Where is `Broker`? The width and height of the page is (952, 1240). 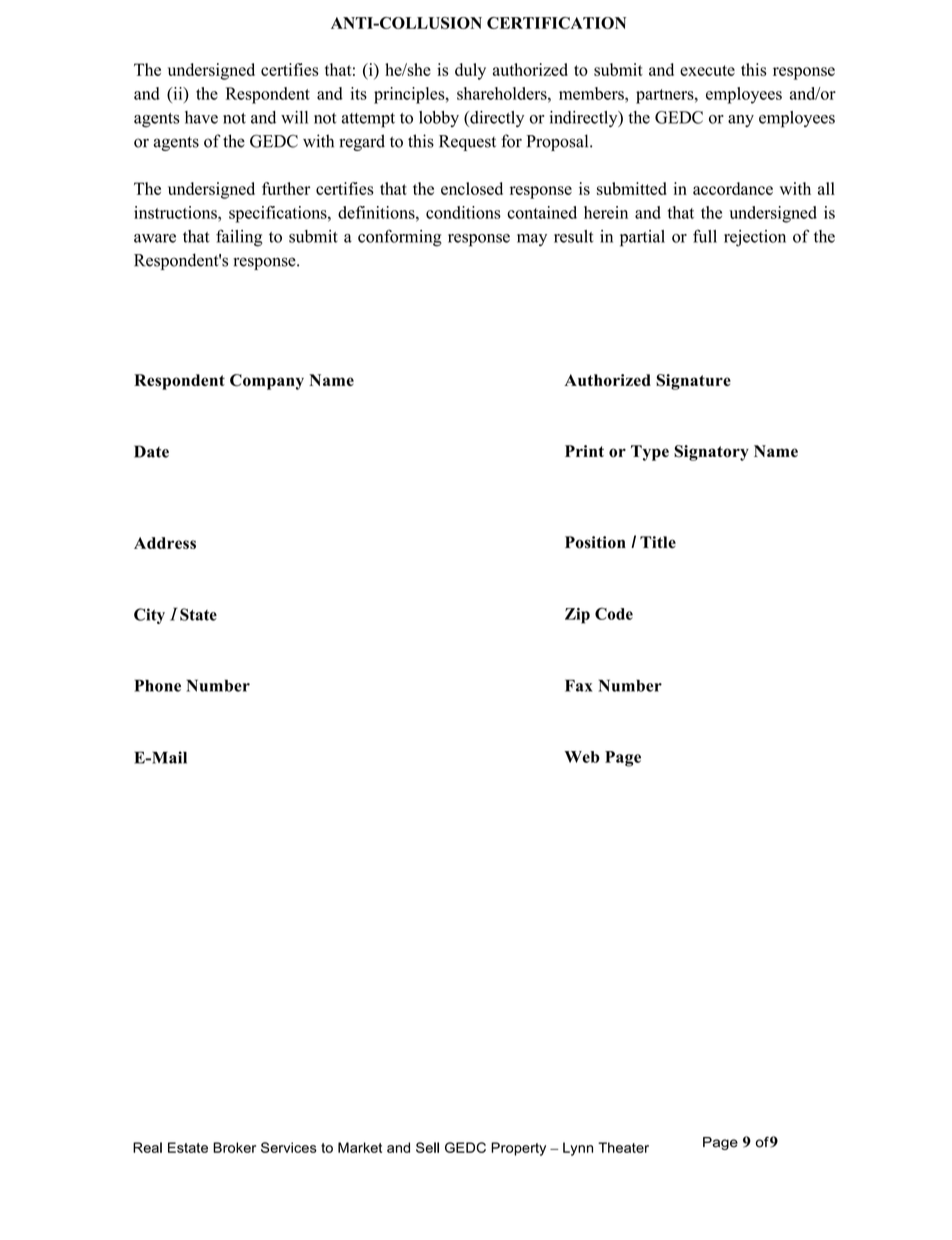
Broker is located at coordinates (234, 1147).
